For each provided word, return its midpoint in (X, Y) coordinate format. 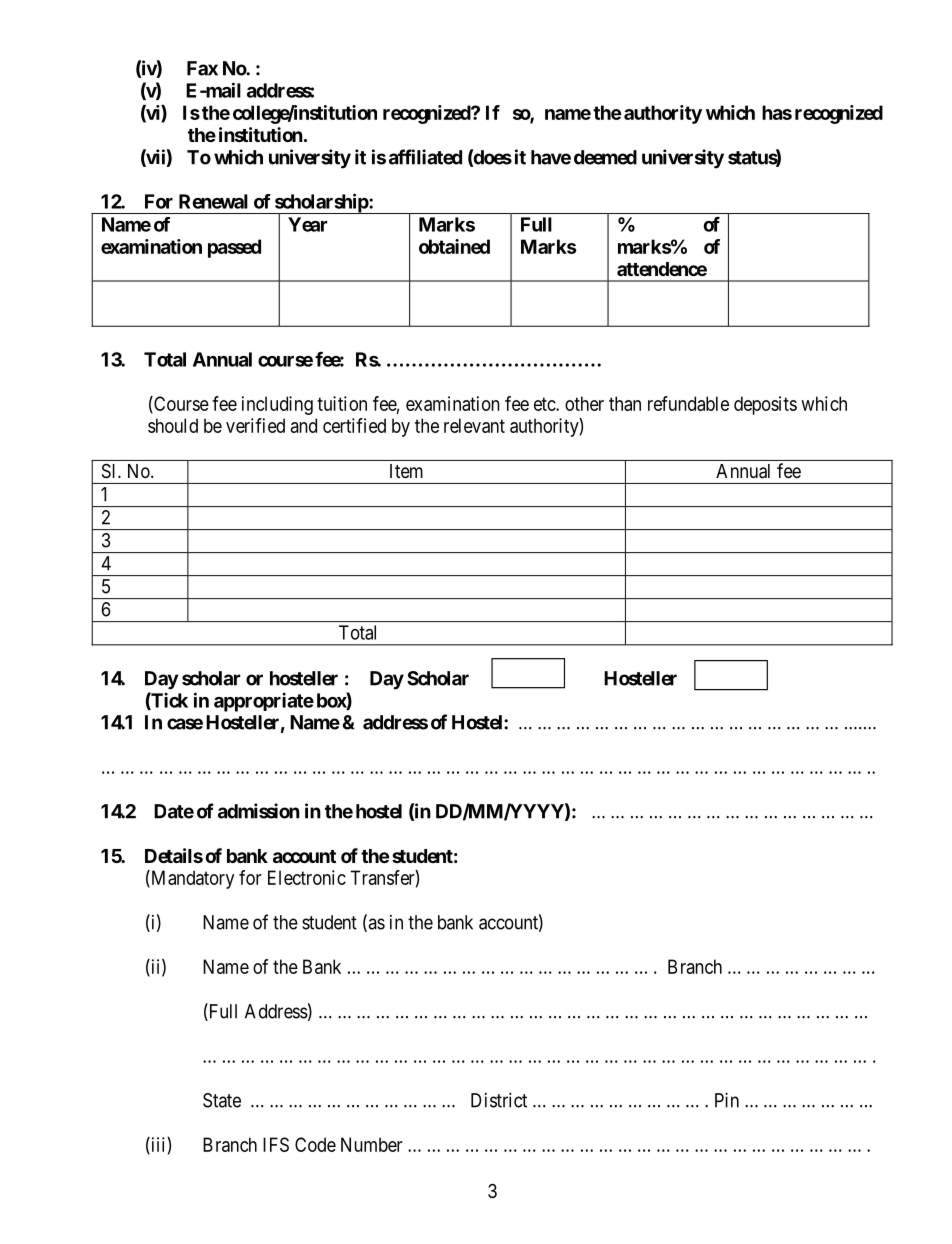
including (277, 405)
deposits (765, 405)
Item (406, 471)
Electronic (307, 877)
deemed (605, 157)
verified (255, 425)
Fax (202, 68)
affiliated (425, 157)
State (222, 1100)
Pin (727, 1100)
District (499, 1100)
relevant (474, 425)
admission (259, 811)
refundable (688, 403)
